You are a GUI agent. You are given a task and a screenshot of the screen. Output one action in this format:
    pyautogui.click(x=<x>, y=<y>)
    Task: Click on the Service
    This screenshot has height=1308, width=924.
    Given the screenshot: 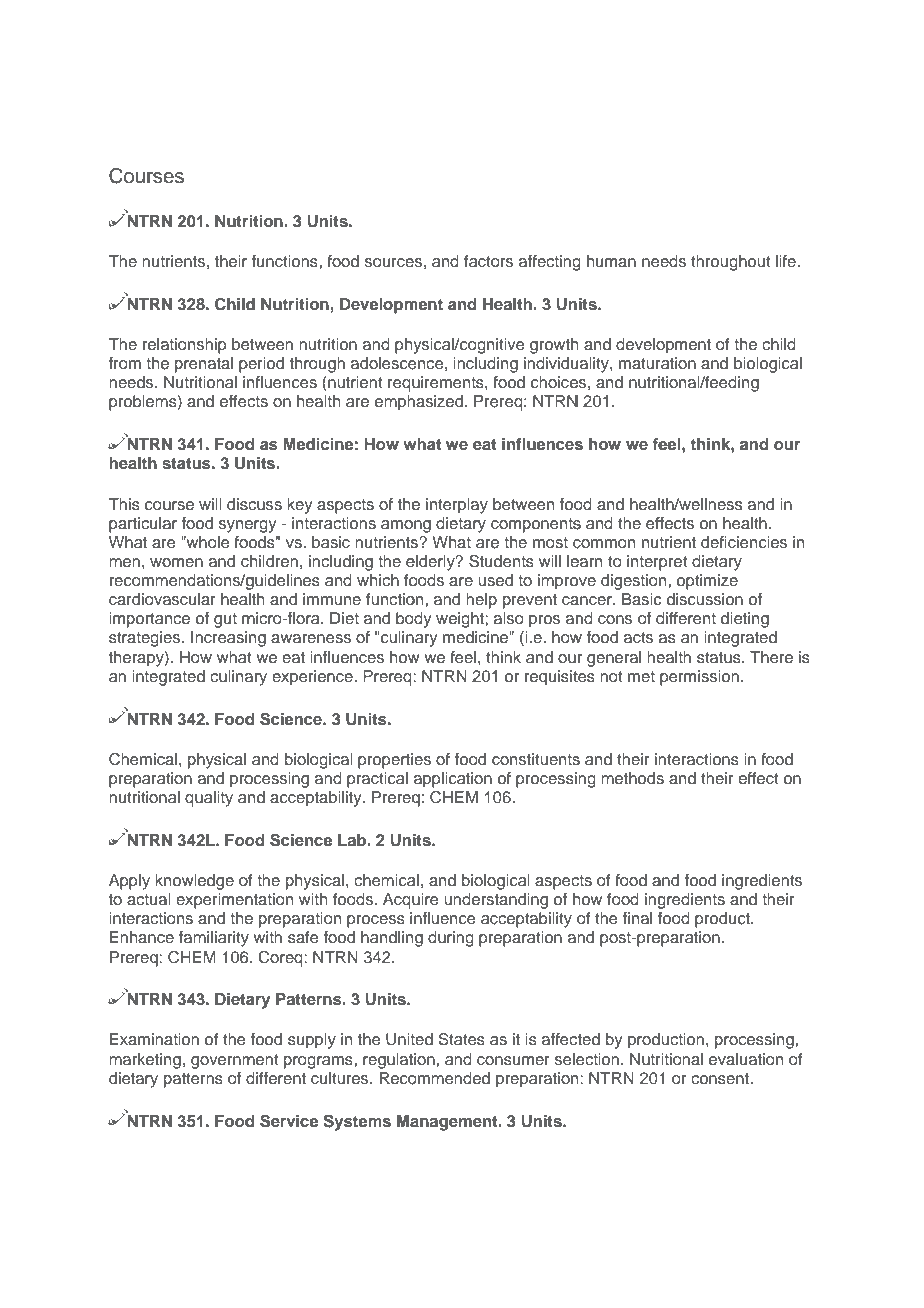 What is the action you would take?
    pyautogui.click(x=289, y=1121)
